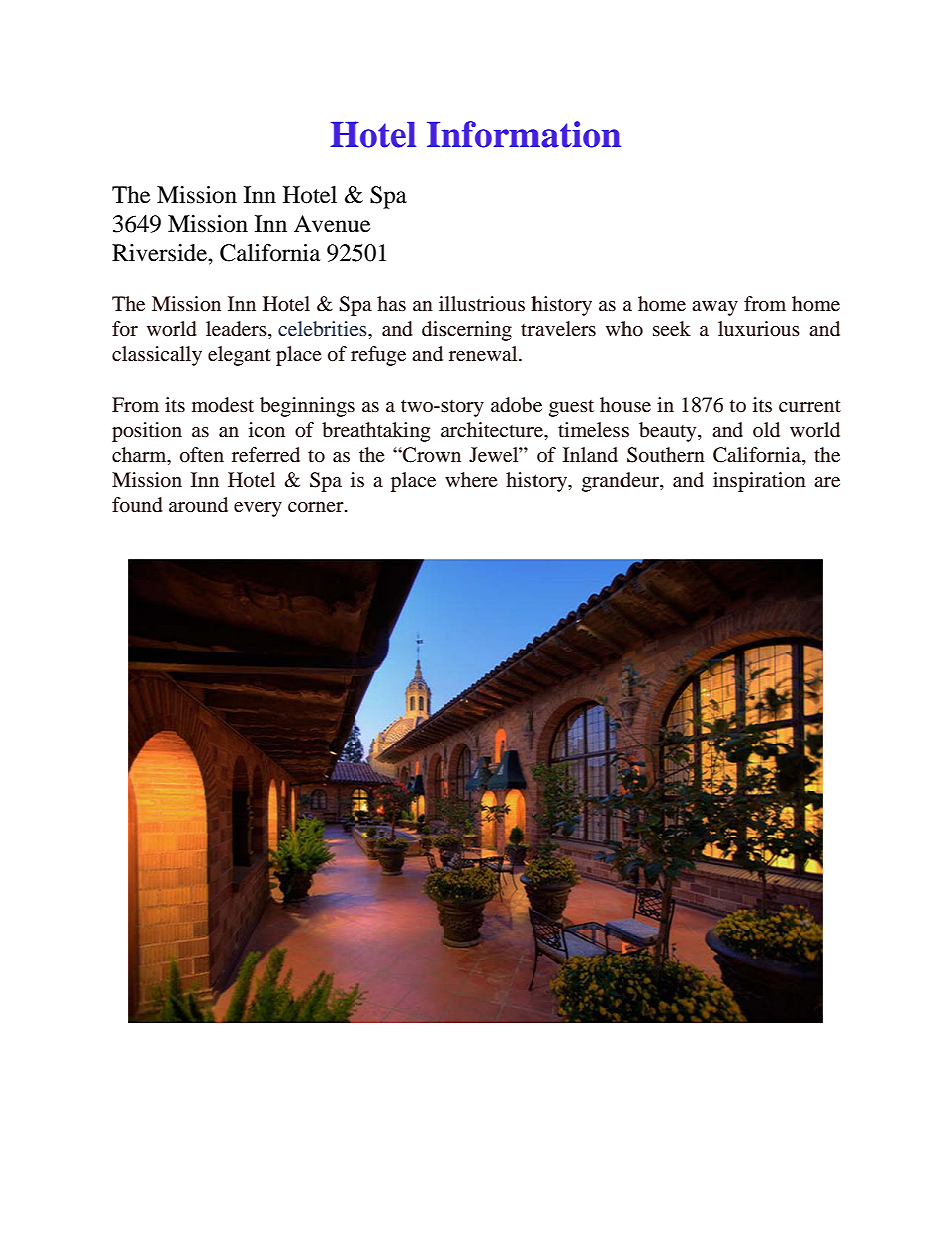  I want to click on timeless, so click(593, 430).
